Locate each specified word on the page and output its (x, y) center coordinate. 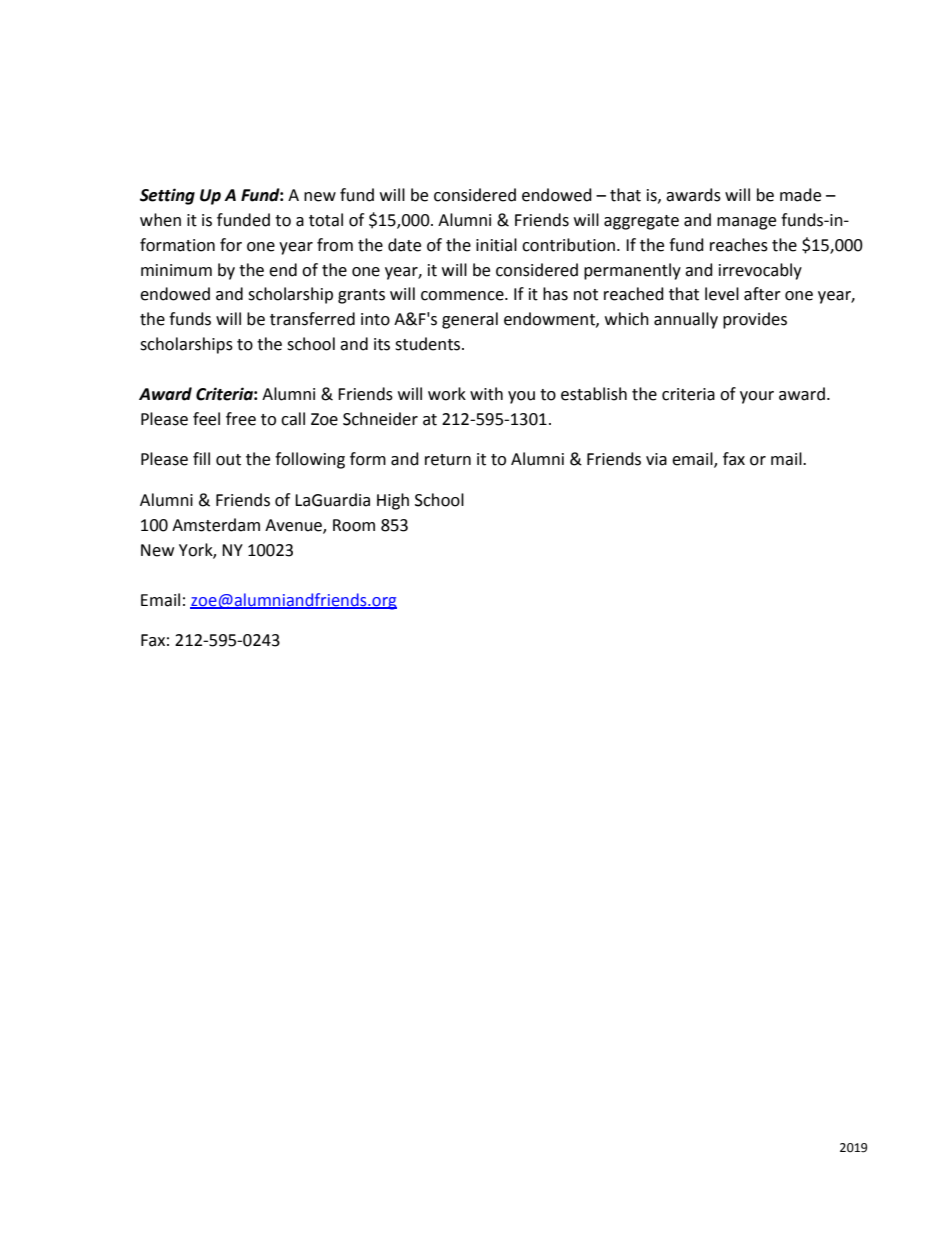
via (656, 459)
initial (496, 245)
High (393, 501)
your (757, 397)
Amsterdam (216, 525)
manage (746, 223)
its (382, 344)
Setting (167, 196)
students (429, 344)
